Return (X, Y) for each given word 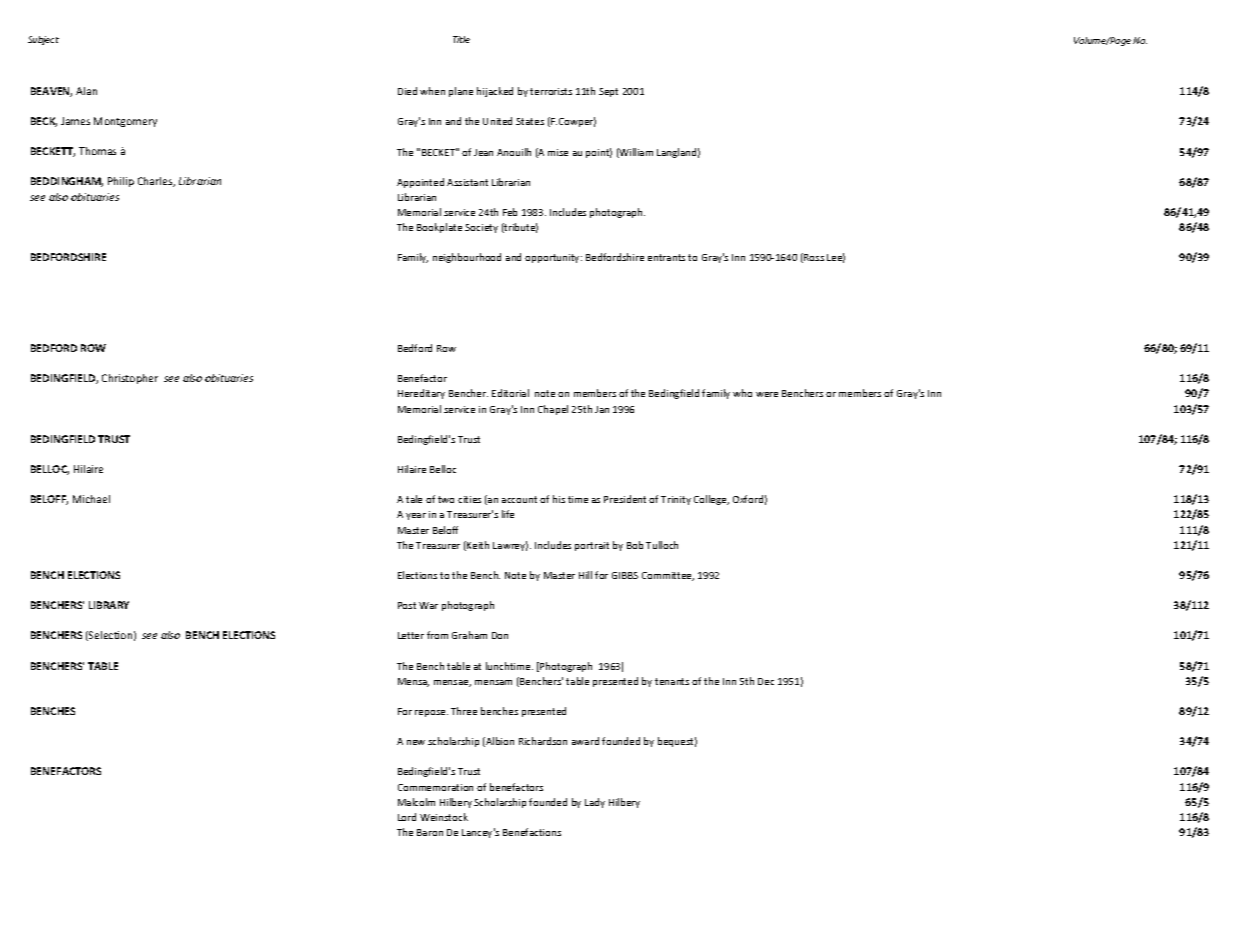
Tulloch (662, 545)
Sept (608, 92)
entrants (666, 257)
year (416, 516)
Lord (407, 817)
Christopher (130, 379)
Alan (86, 91)
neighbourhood (467, 258)
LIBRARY (109, 605)
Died (407, 91)
